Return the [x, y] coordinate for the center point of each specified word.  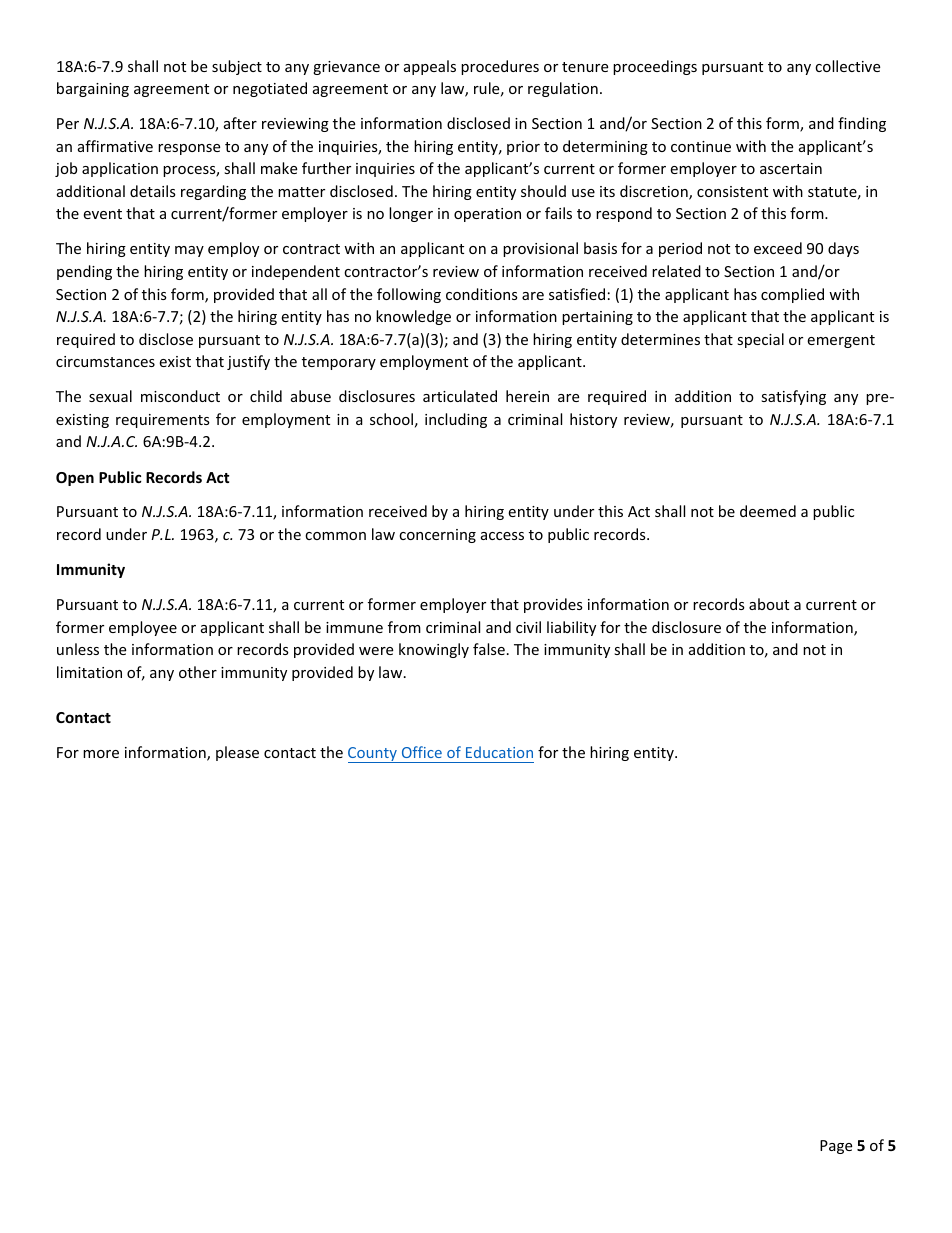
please [237, 753]
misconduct [180, 396]
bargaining [93, 89]
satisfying [793, 397]
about [769, 604]
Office [422, 752]
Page [836, 1147]
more [101, 754]
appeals [430, 67]
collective [847, 66]
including [456, 420]
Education [499, 752]
